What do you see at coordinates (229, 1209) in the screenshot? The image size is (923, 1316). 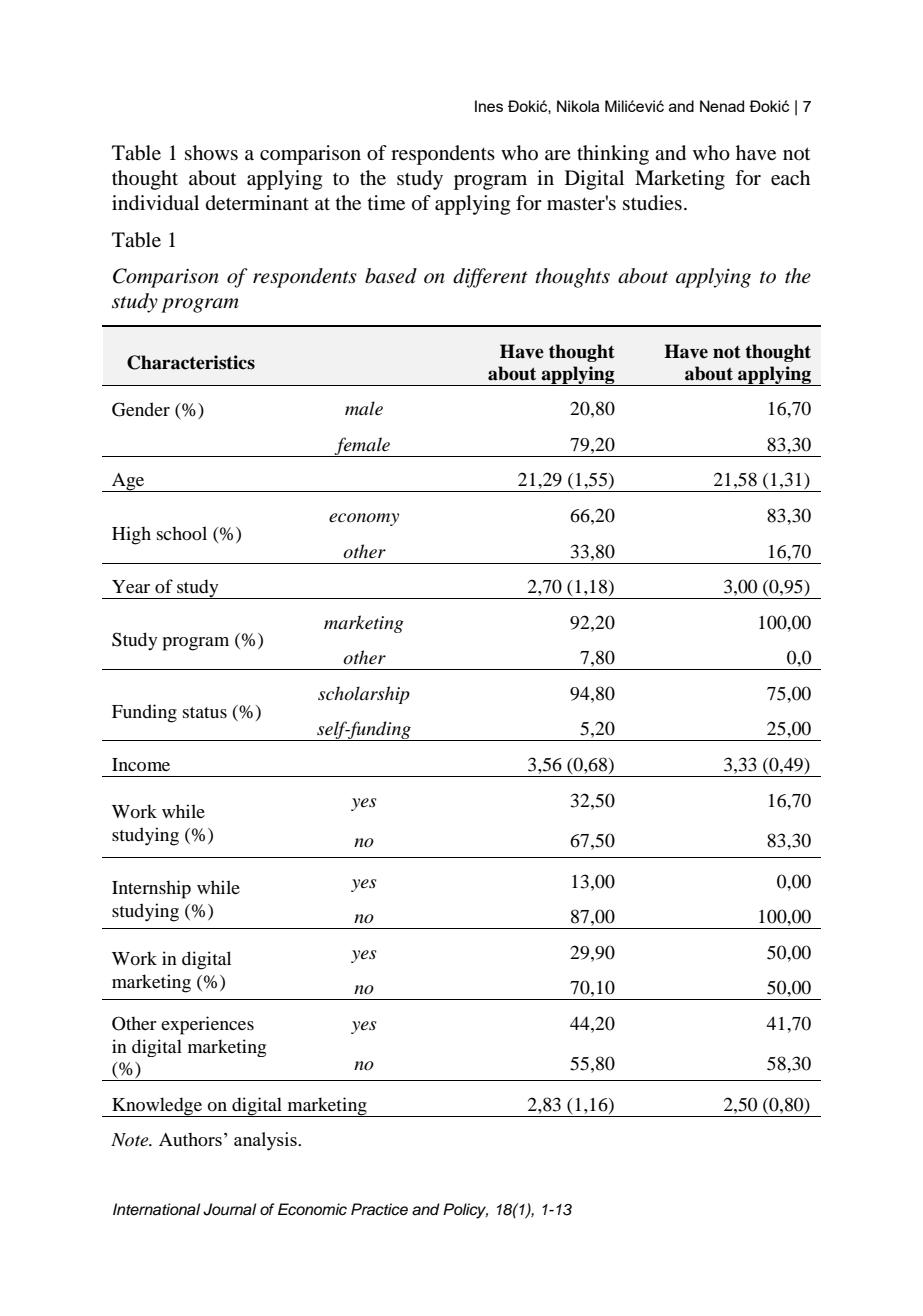 I see `Journal` at bounding box center [229, 1209].
